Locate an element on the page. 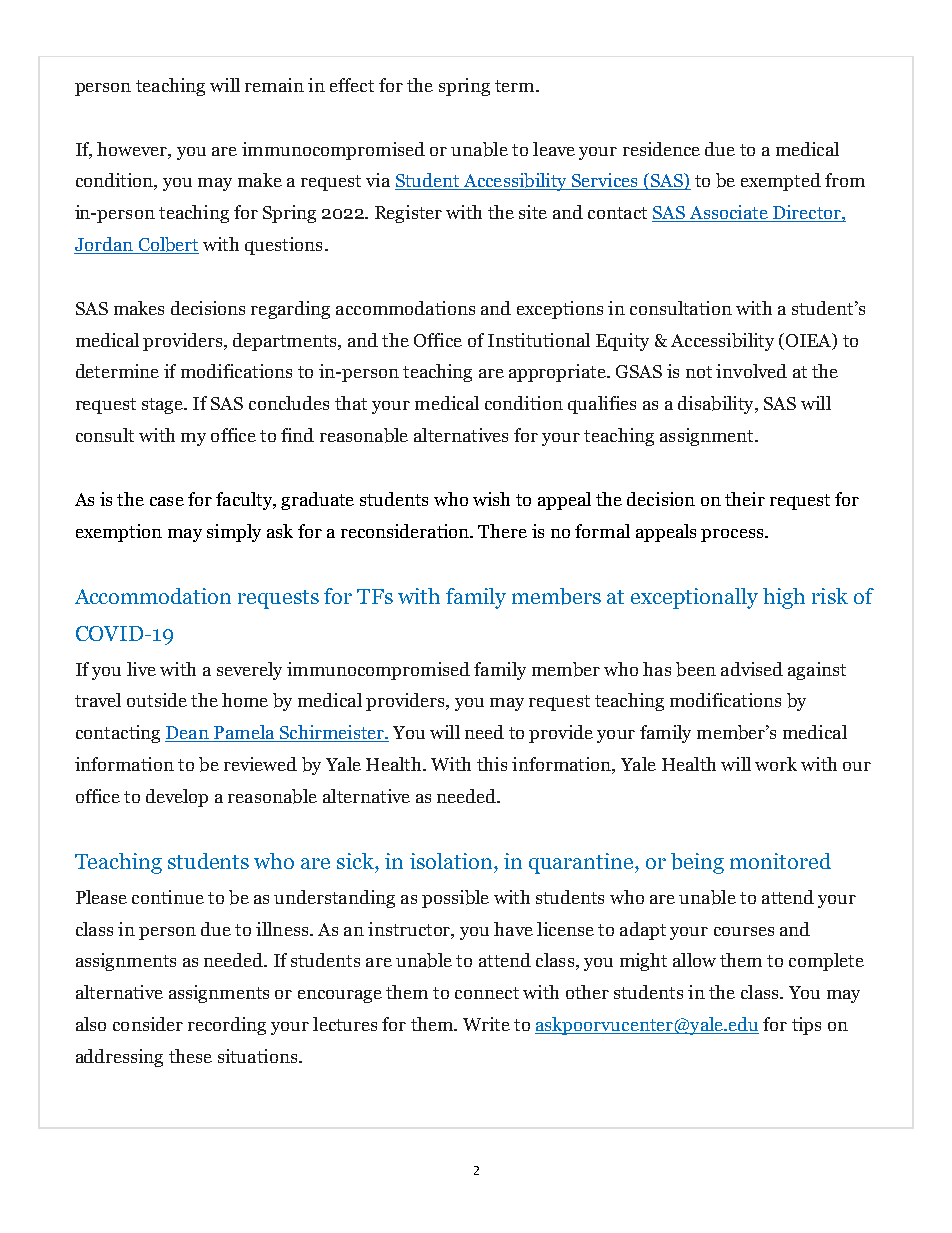 This document has width=952, height=1233. leave is located at coordinates (554, 149).
